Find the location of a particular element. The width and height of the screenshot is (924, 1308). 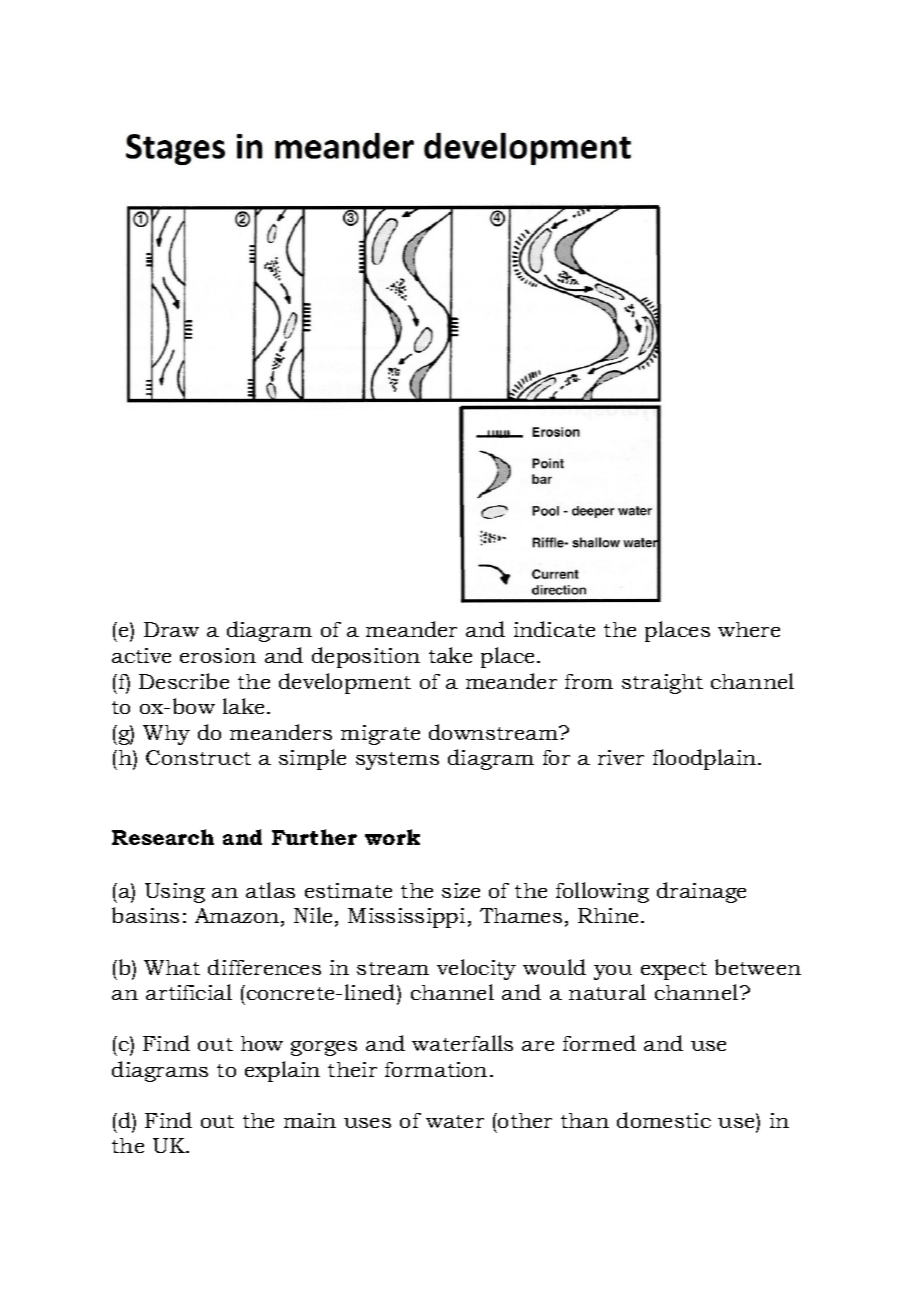

size is located at coordinates (461, 890).
